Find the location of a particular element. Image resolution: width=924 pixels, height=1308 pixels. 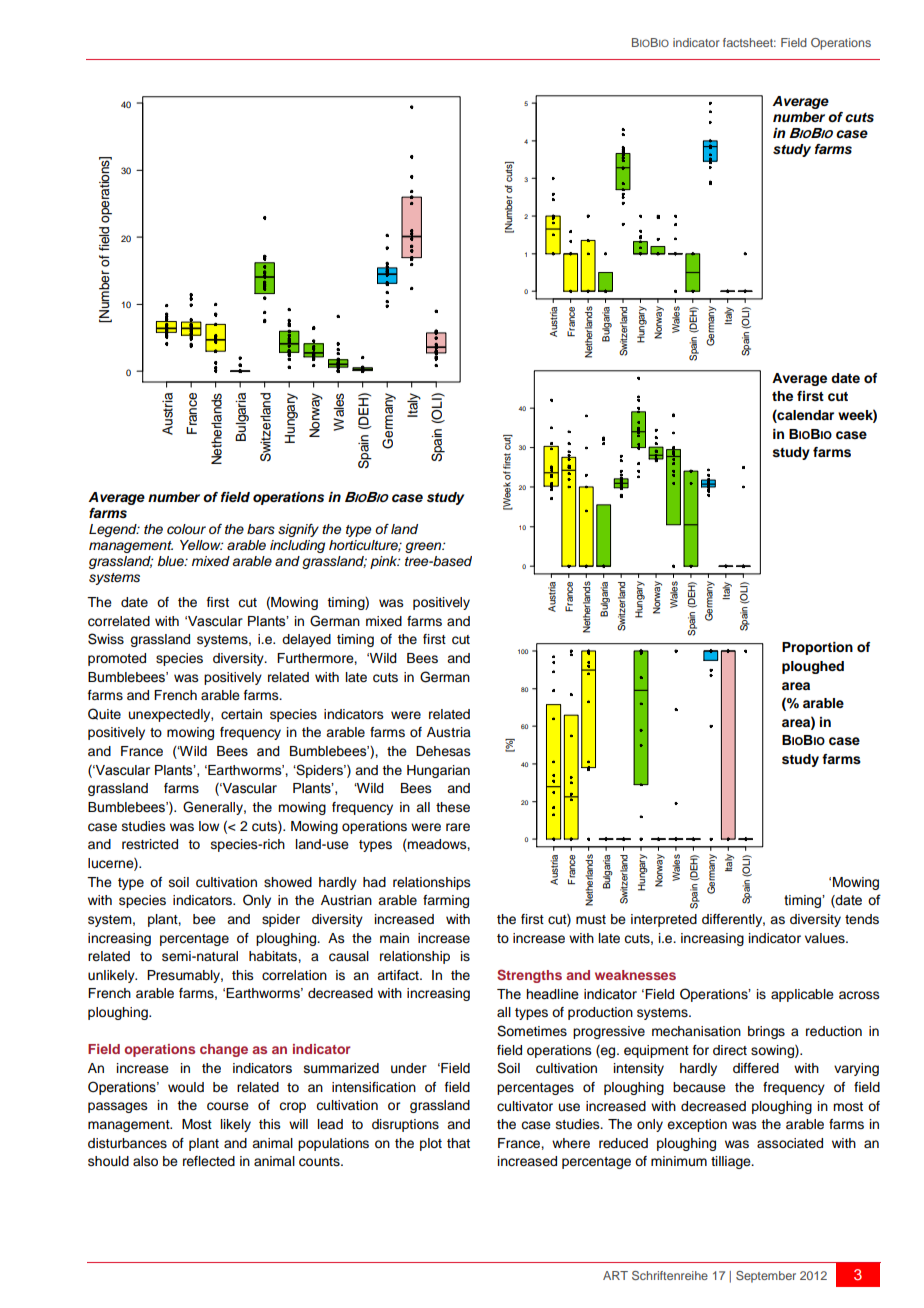

farming is located at coordinates (446, 901).
